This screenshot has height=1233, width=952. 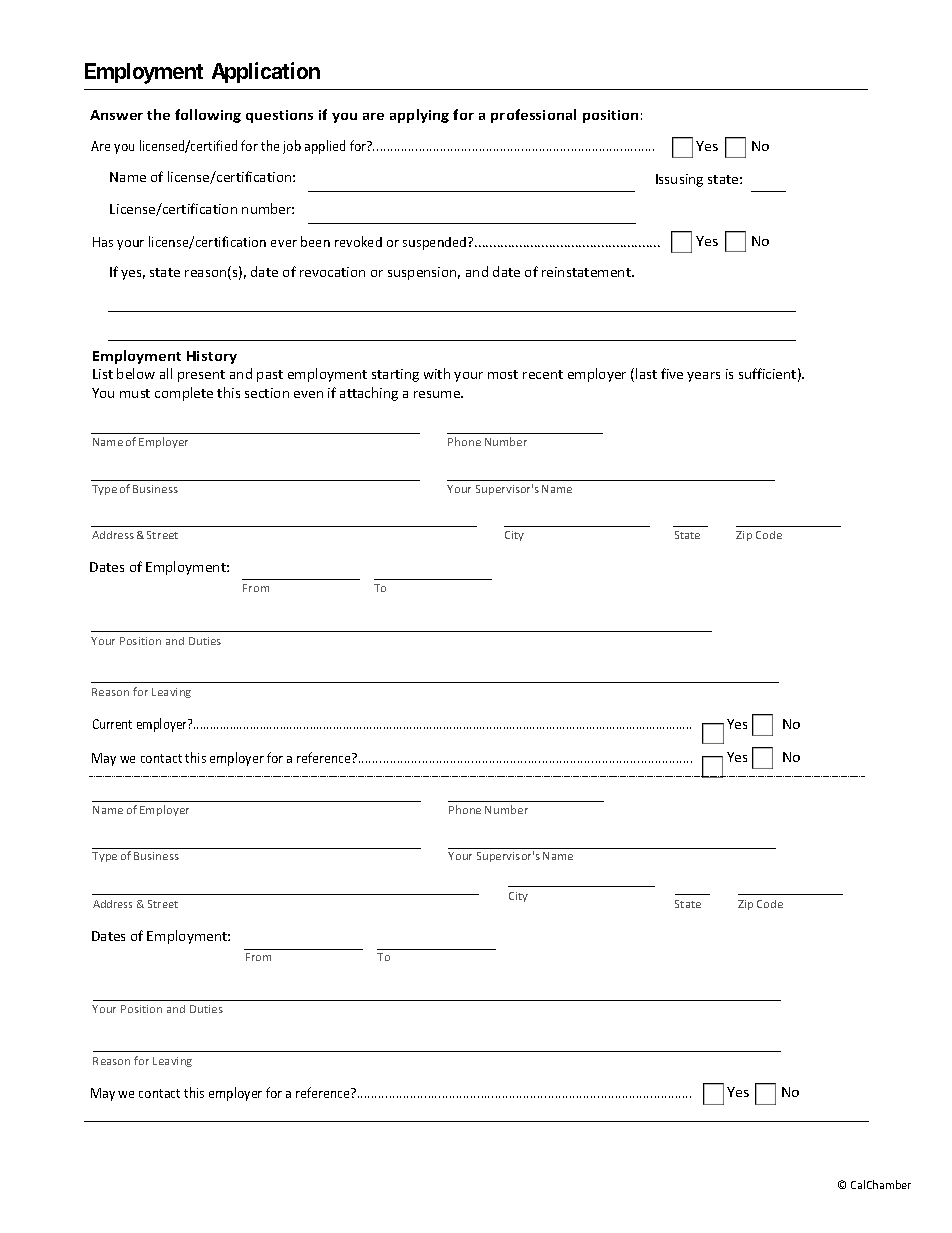 What do you see at coordinates (208, 116) in the screenshot?
I see `following` at bounding box center [208, 116].
